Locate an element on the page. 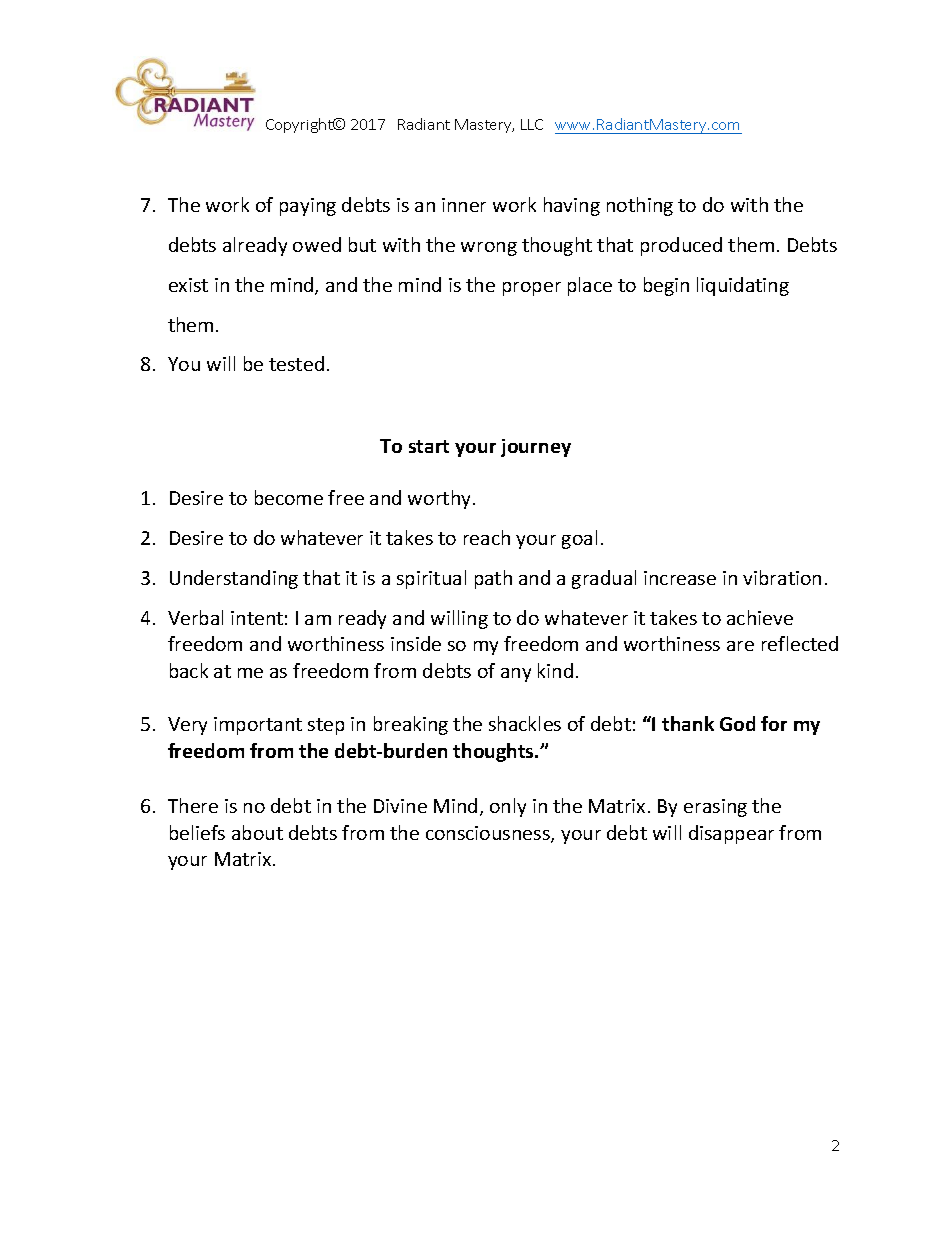 The height and width of the page is (1233, 952). increase is located at coordinates (680, 578).
